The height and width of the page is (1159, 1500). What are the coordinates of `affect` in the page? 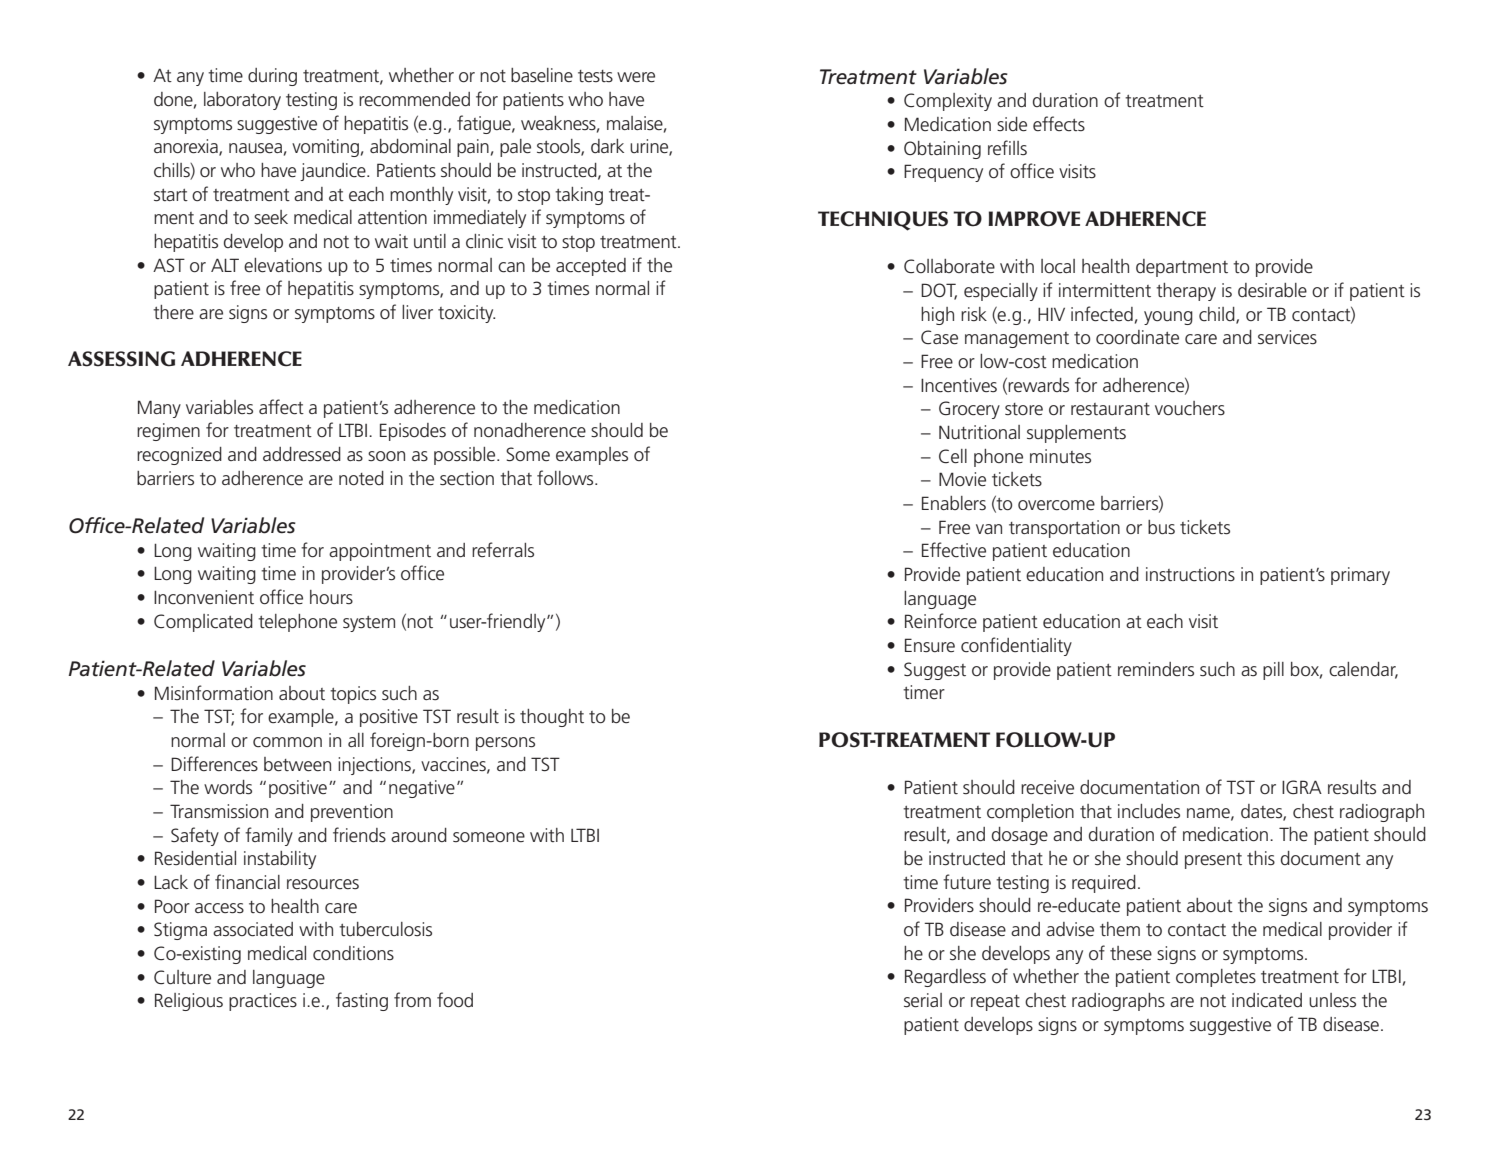 It's located at (281, 407).
